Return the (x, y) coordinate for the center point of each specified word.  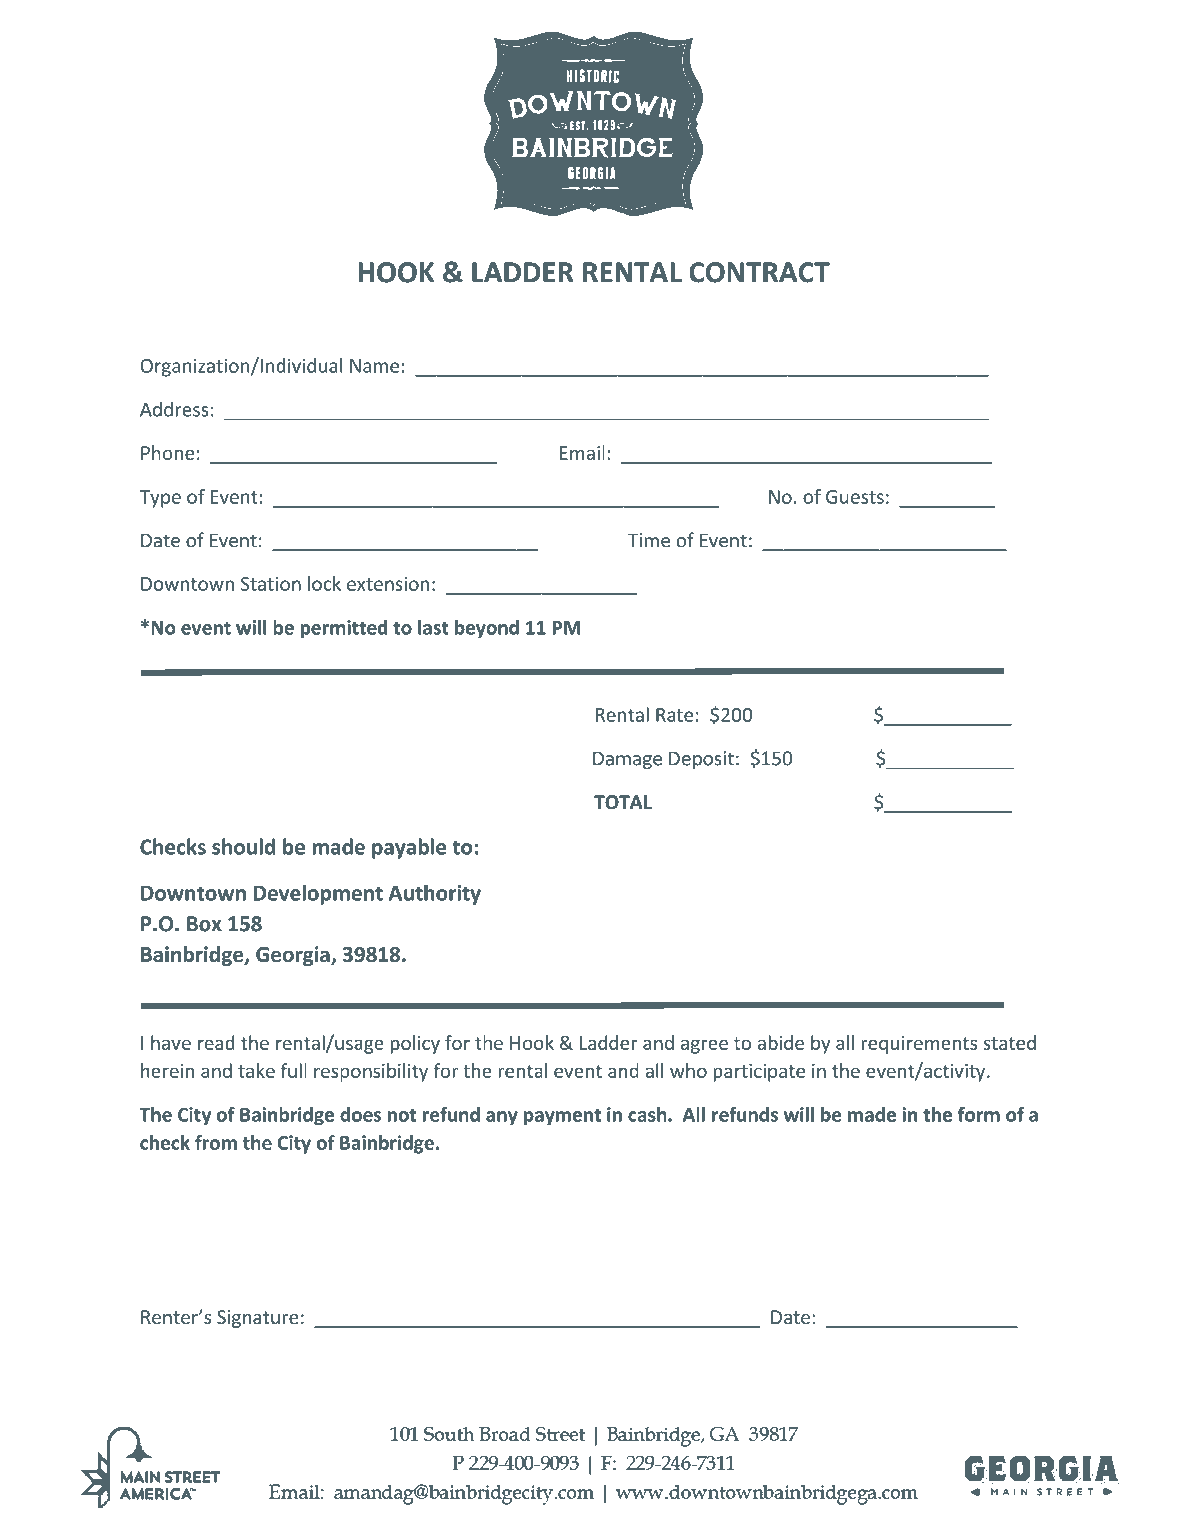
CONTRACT (759, 272)
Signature (258, 1319)
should (243, 846)
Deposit (701, 760)
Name (374, 366)
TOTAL (623, 802)
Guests (855, 497)
